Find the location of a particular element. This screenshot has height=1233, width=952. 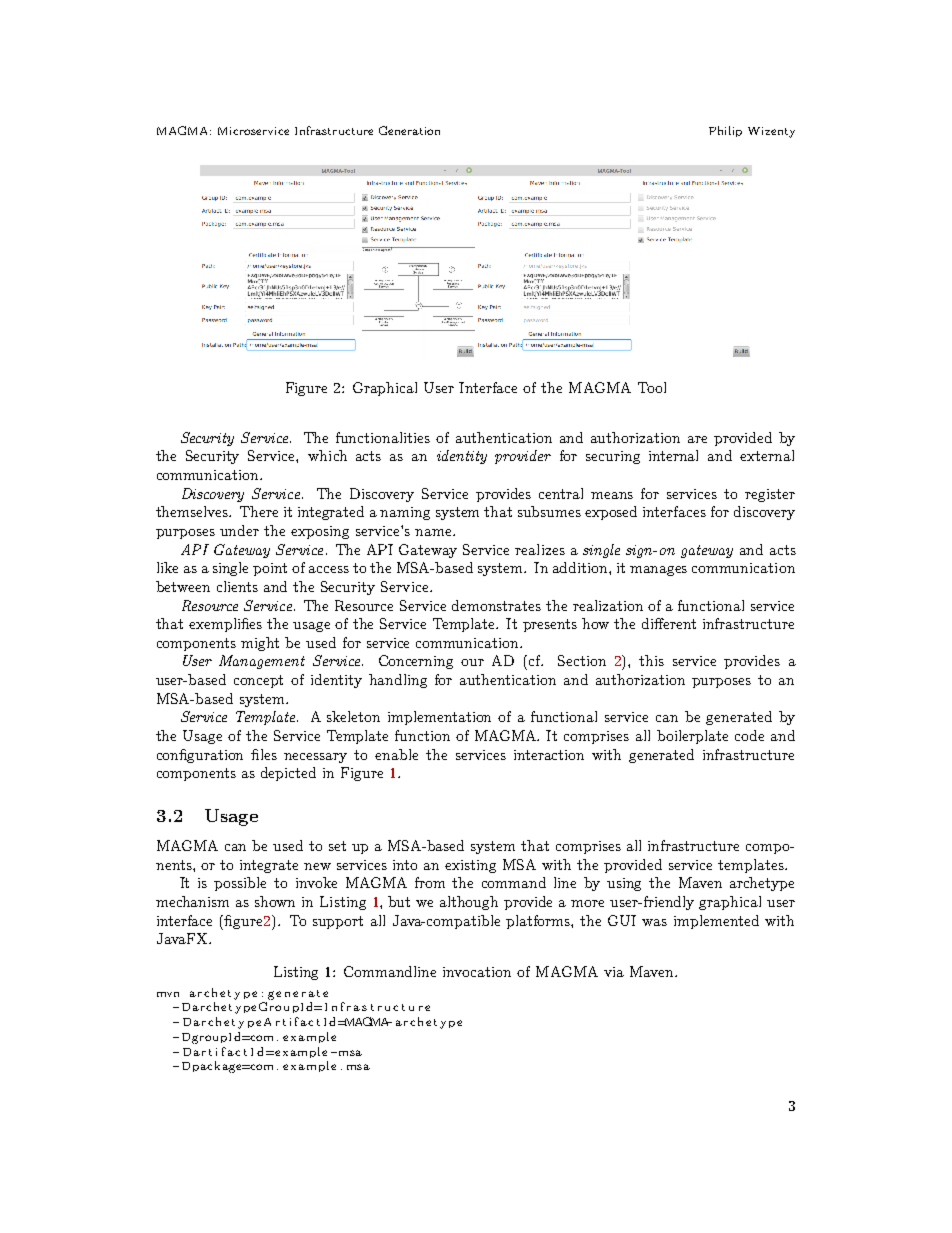

implementation is located at coordinates (439, 718).
